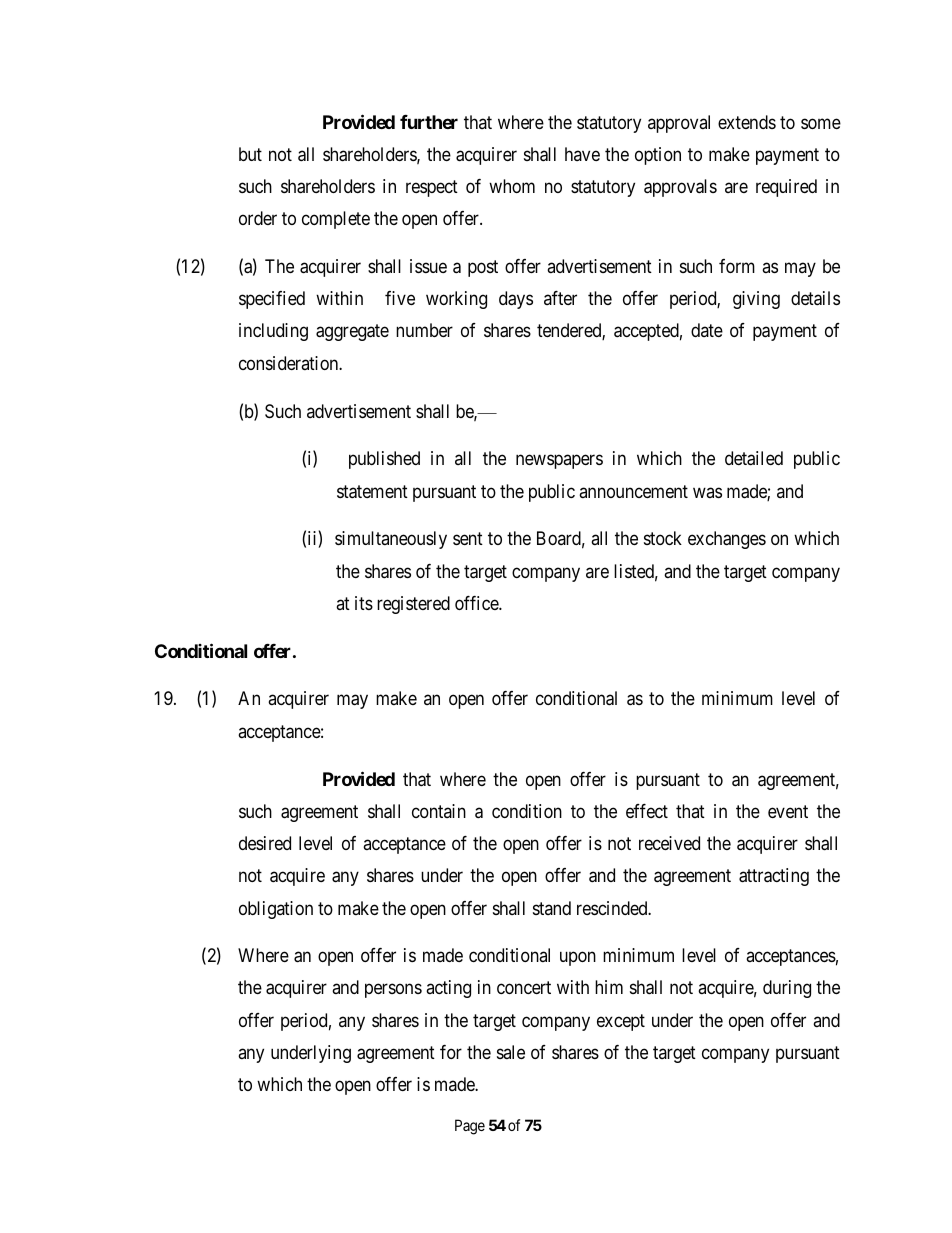  What do you see at coordinates (552, 908) in the page?
I see `stand` at bounding box center [552, 908].
